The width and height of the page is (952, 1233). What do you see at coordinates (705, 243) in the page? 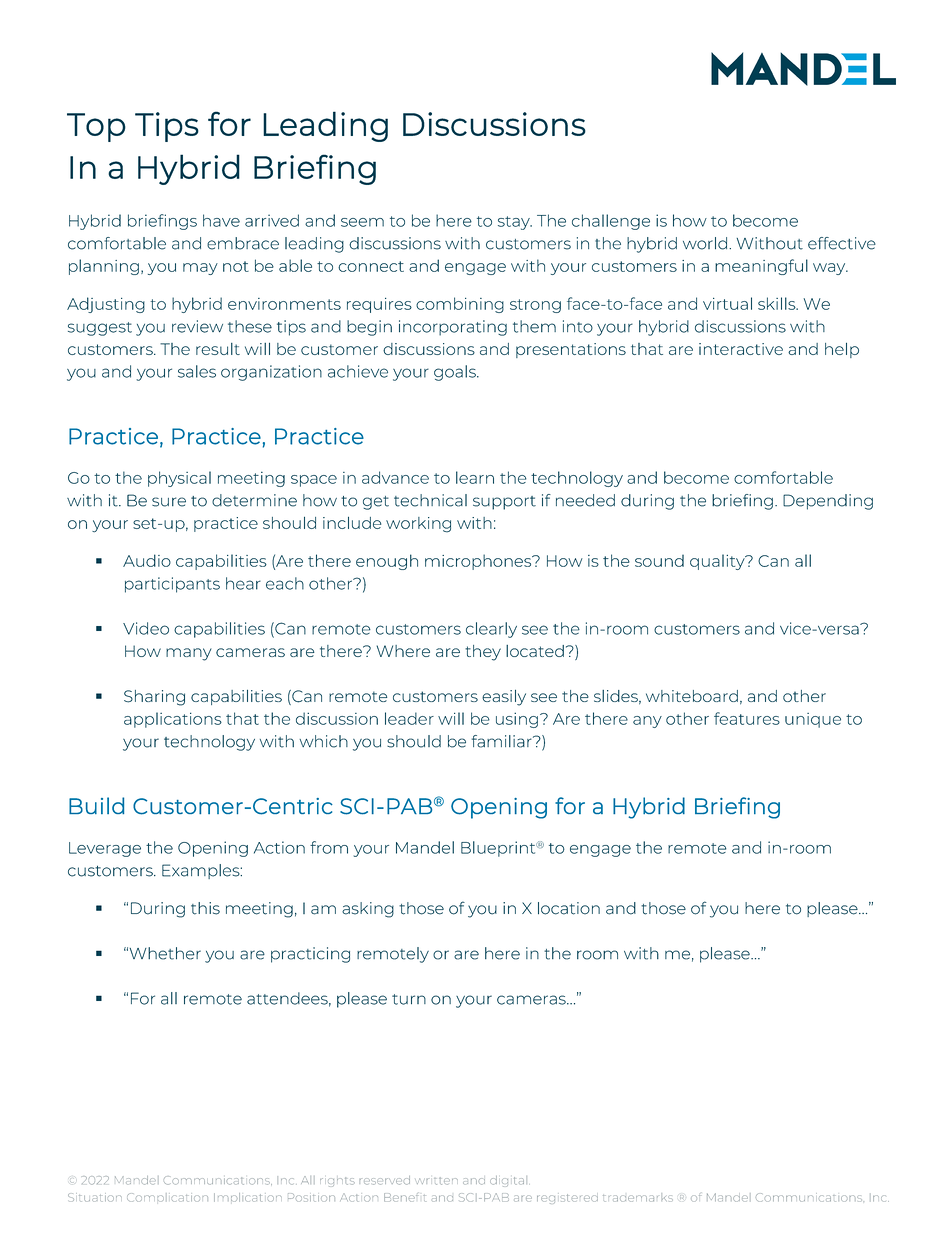
I see `world` at bounding box center [705, 243].
